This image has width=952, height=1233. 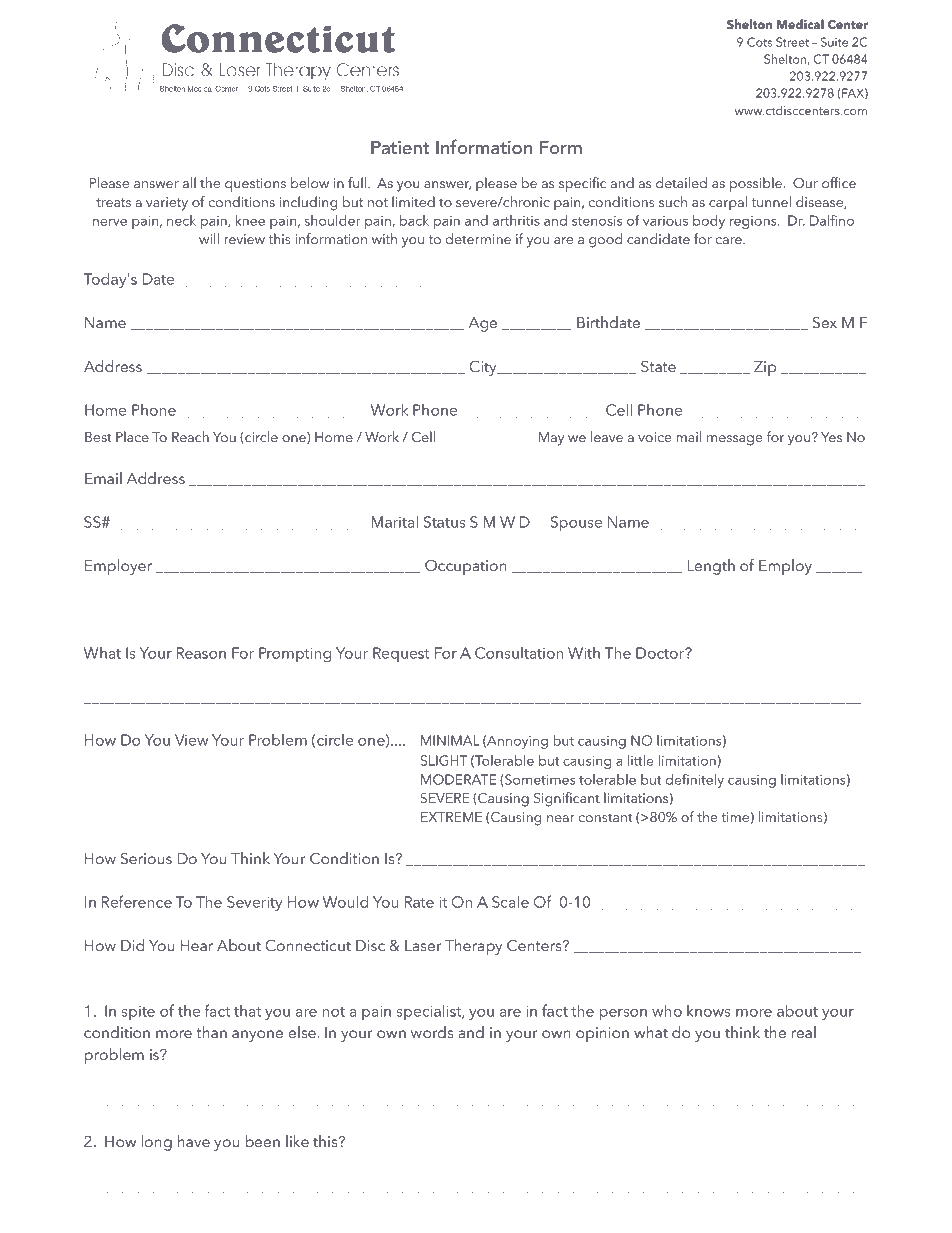 What do you see at coordinates (478, 238) in the image?
I see `determine` at bounding box center [478, 238].
